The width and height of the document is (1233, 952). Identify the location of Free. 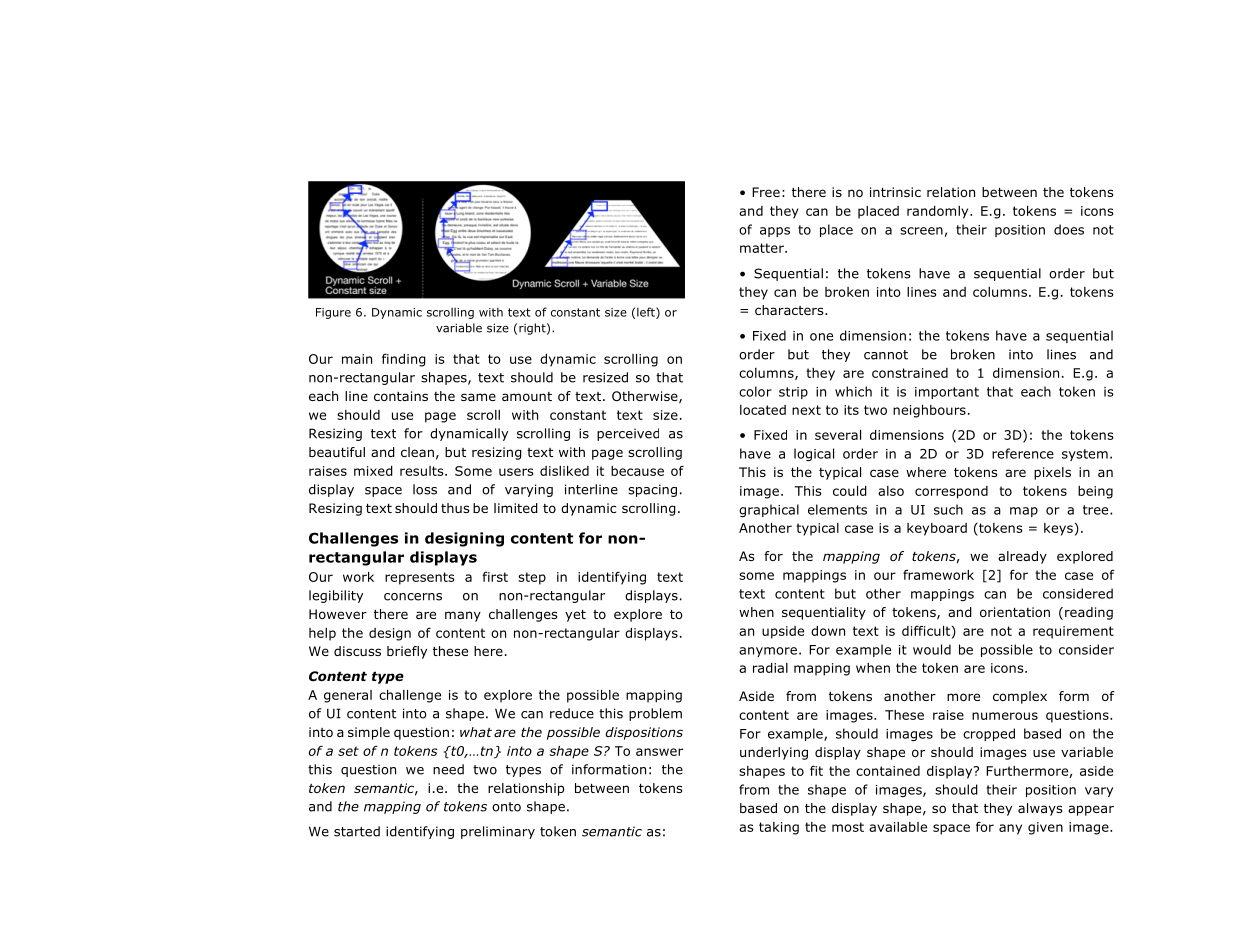
(766, 192).
